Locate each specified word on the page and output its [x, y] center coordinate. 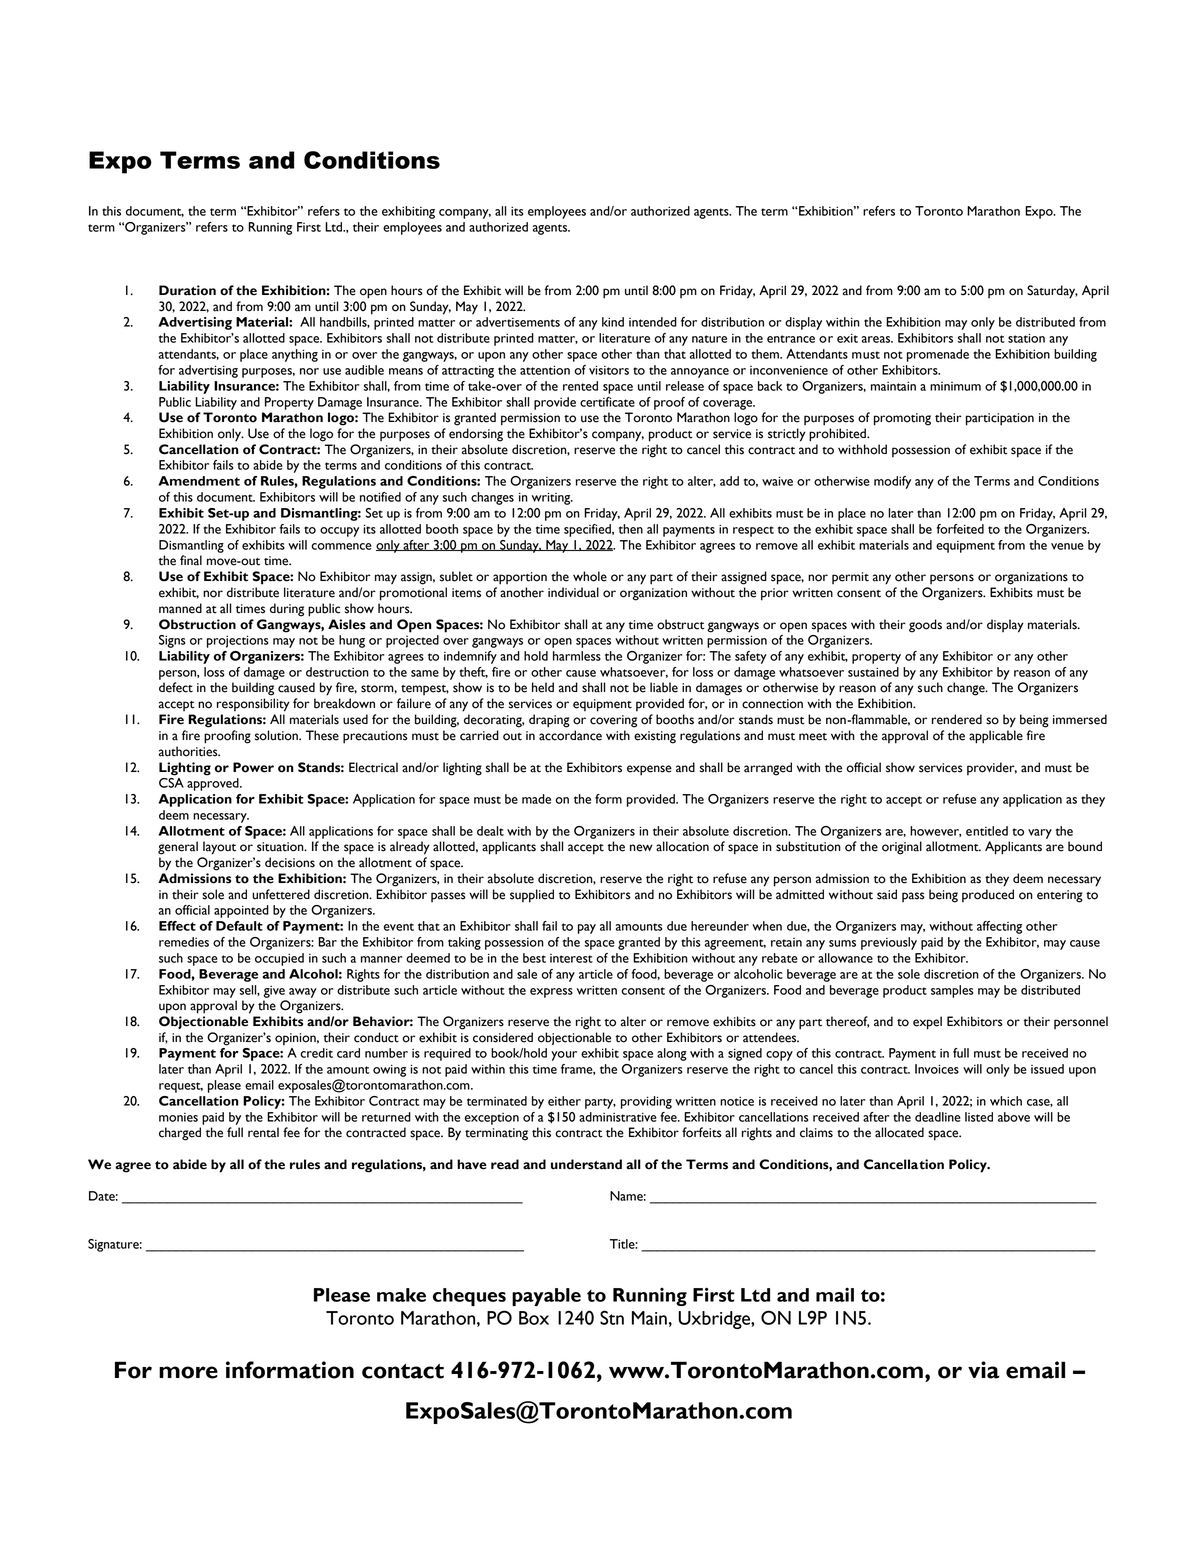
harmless [577, 656]
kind [613, 322]
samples [952, 991]
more [188, 1372]
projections [237, 641]
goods [925, 626]
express [551, 993]
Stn [612, 1317]
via [984, 1370]
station [1026, 338]
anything [295, 355]
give [274, 992]
